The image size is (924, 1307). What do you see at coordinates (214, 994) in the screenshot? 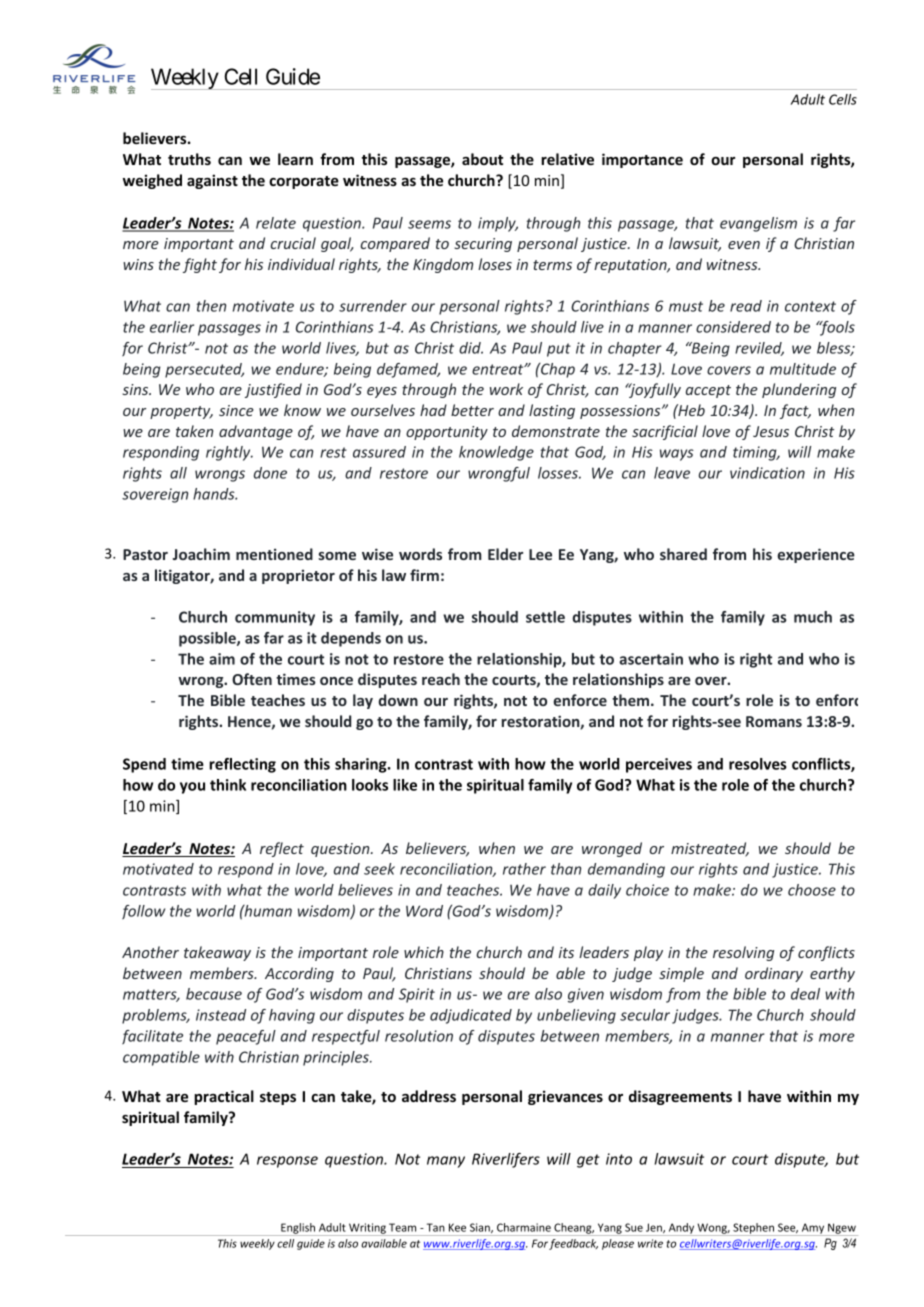
I see `because` at bounding box center [214, 994].
